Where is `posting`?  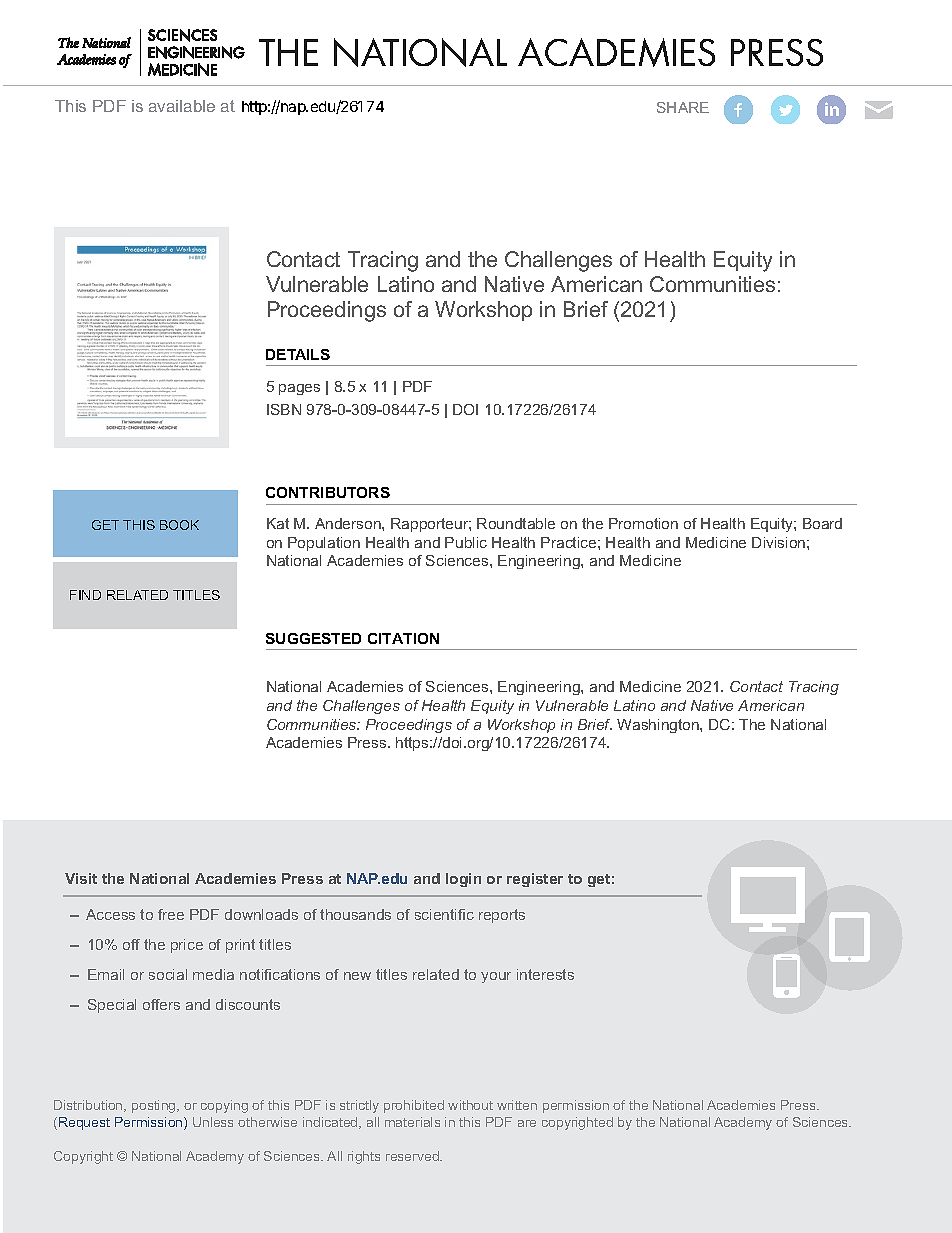 posting is located at coordinates (155, 1106).
